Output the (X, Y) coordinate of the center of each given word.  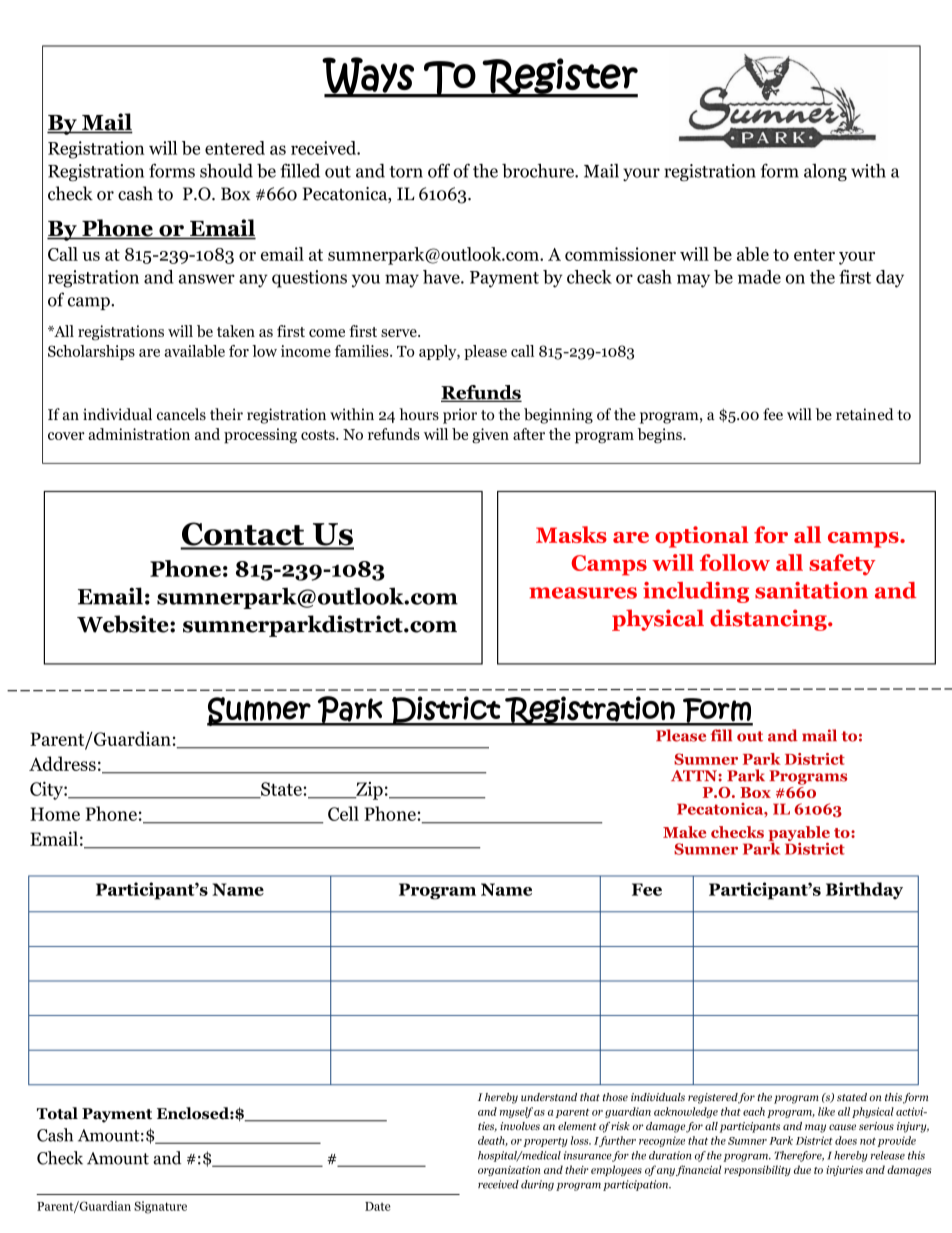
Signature (160, 1207)
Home (55, 814)
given (490, 436)
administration (139, 434)
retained (865, 414)
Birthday (864, 891)
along (825, 173)
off (439, 170)
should (226, 170)
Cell (343, 813)
